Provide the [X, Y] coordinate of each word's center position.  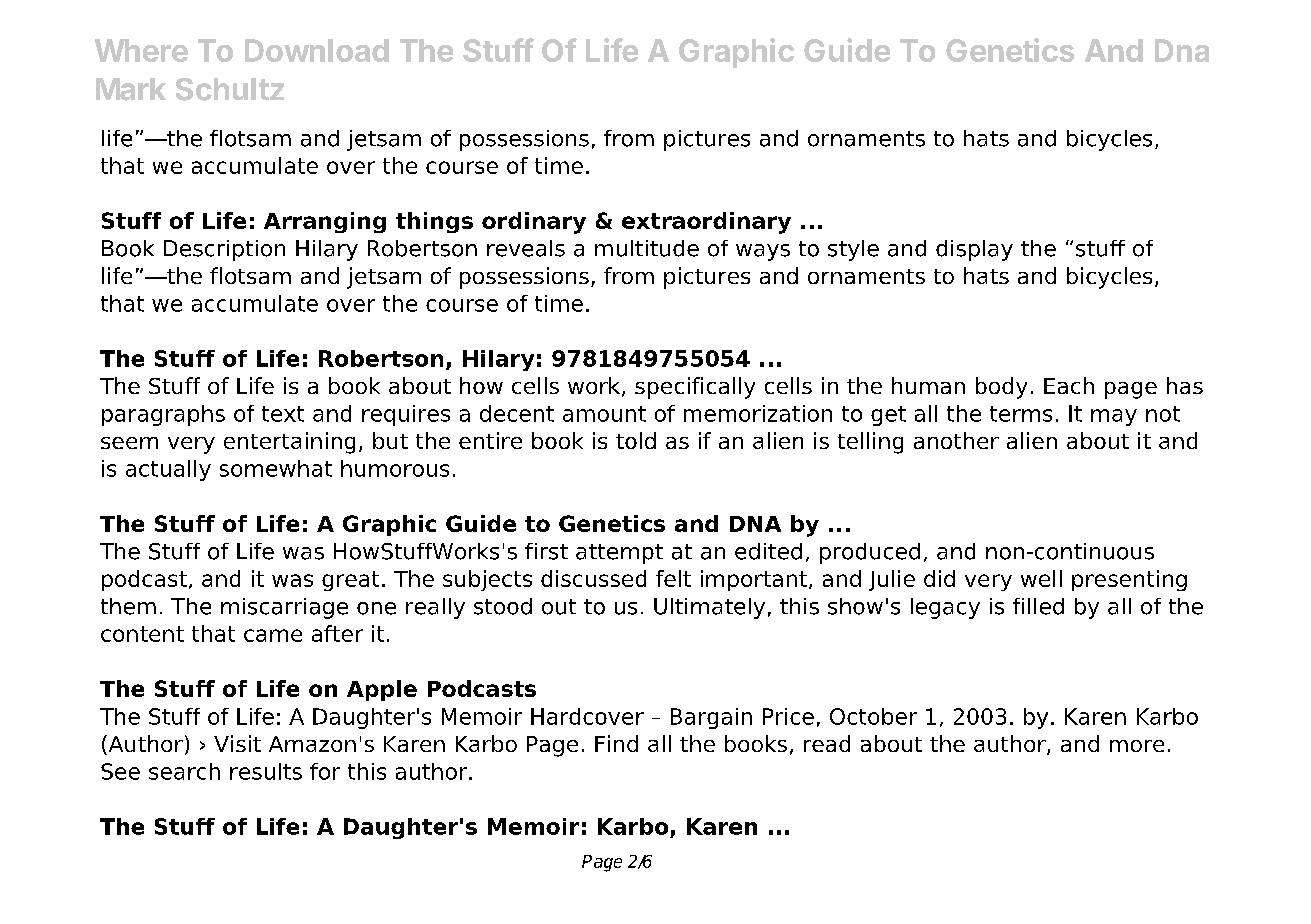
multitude [647, 248]
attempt [619, 554]
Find [616, 743]
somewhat [276, 468]
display [974, 250]
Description [224, 250]
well [1041, 578]
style [853, 250]
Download [317, 50]
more [1137, 746]
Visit [237, 743]
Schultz [230, 89]
